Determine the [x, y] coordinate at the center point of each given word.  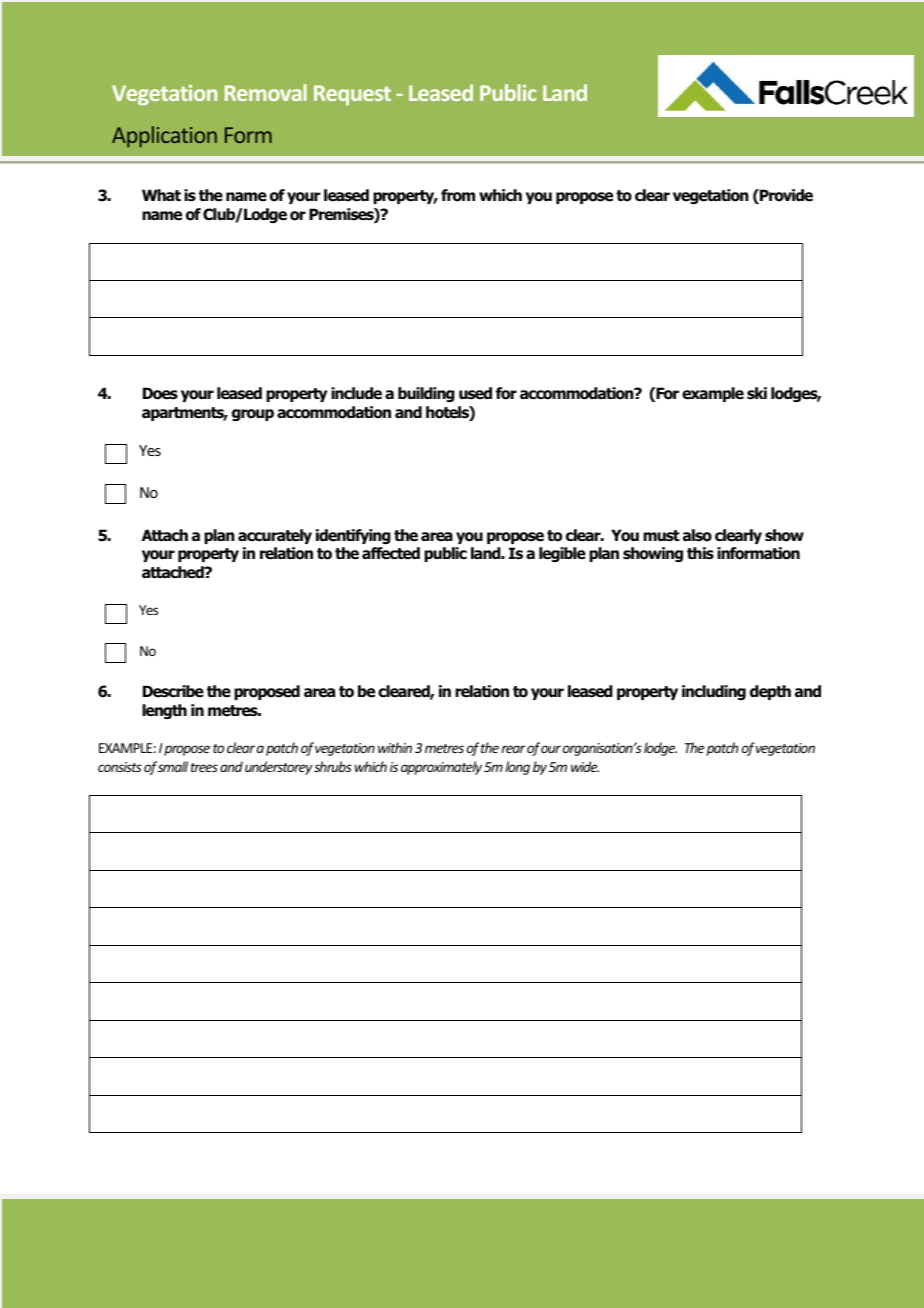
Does [160, 393]
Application [164, 137]
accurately [275, 536]
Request [352, 95]
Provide [785, 196]
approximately [441, 768]
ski [757, 393]
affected [391, 553]
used [475, 393]
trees [204, 767]
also [697, 535]
